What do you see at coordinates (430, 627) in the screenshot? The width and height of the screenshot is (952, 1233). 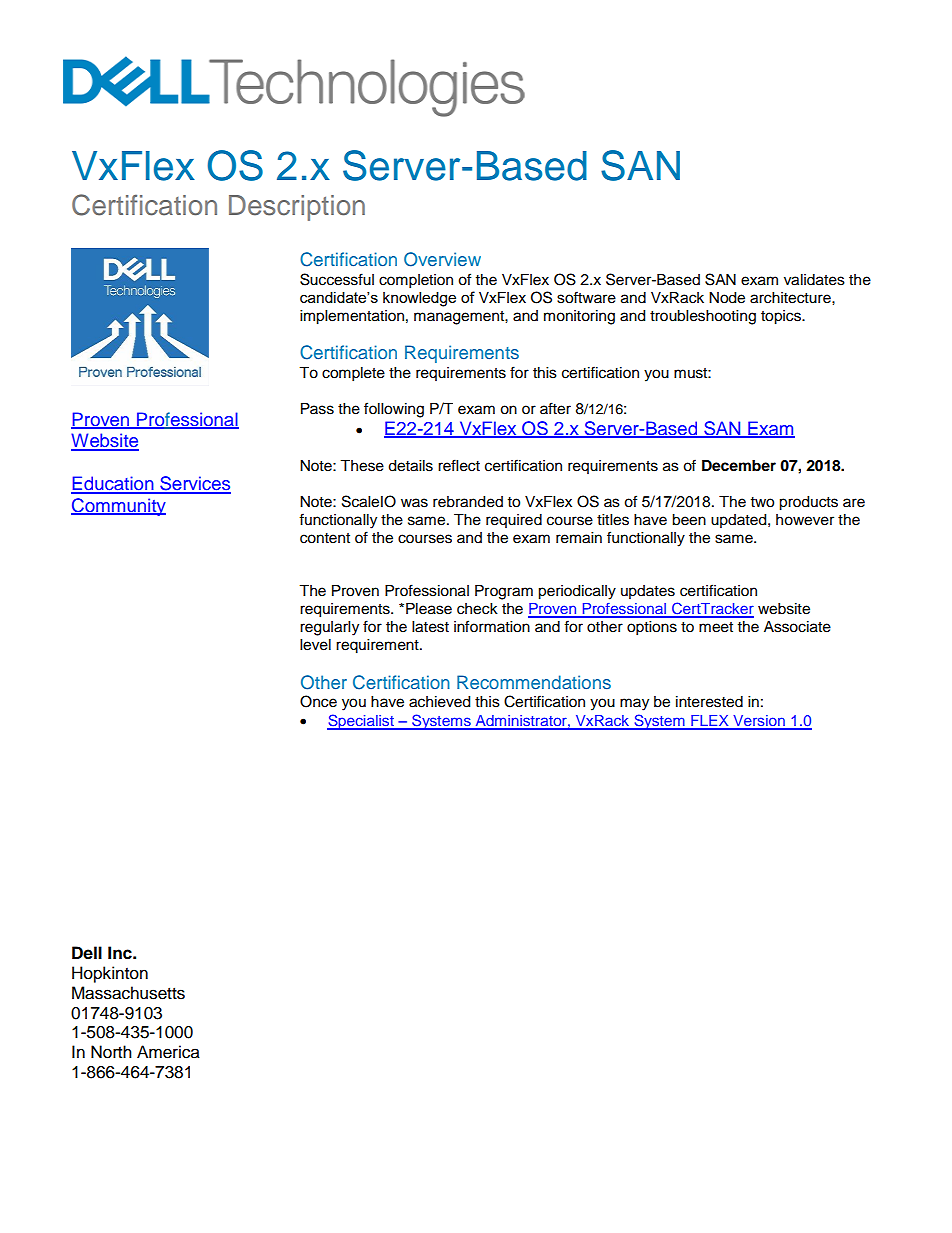 I see `latest` at bounding box center [430, 627].
